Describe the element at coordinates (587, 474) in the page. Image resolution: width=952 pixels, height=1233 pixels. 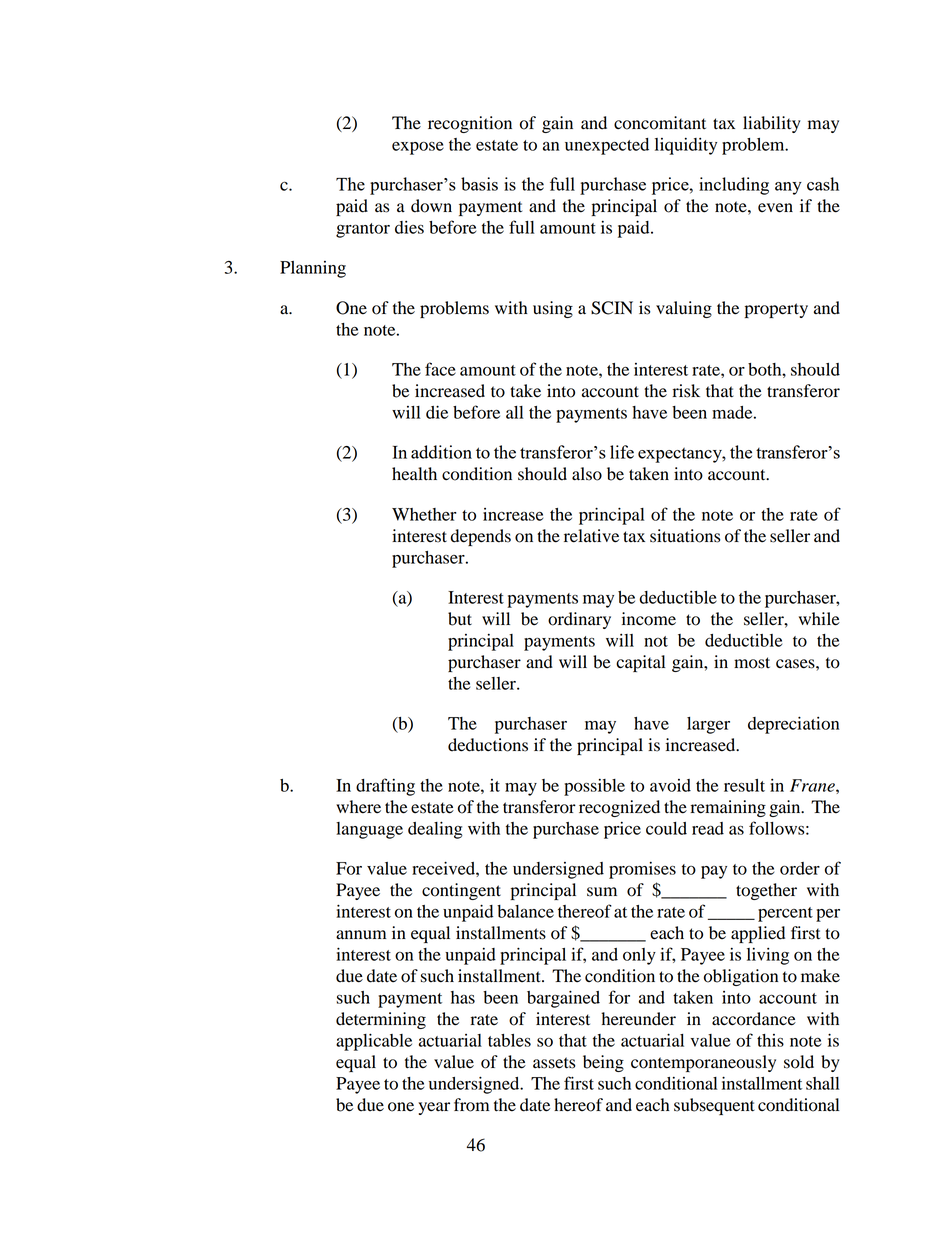
I see `also` at that location.
